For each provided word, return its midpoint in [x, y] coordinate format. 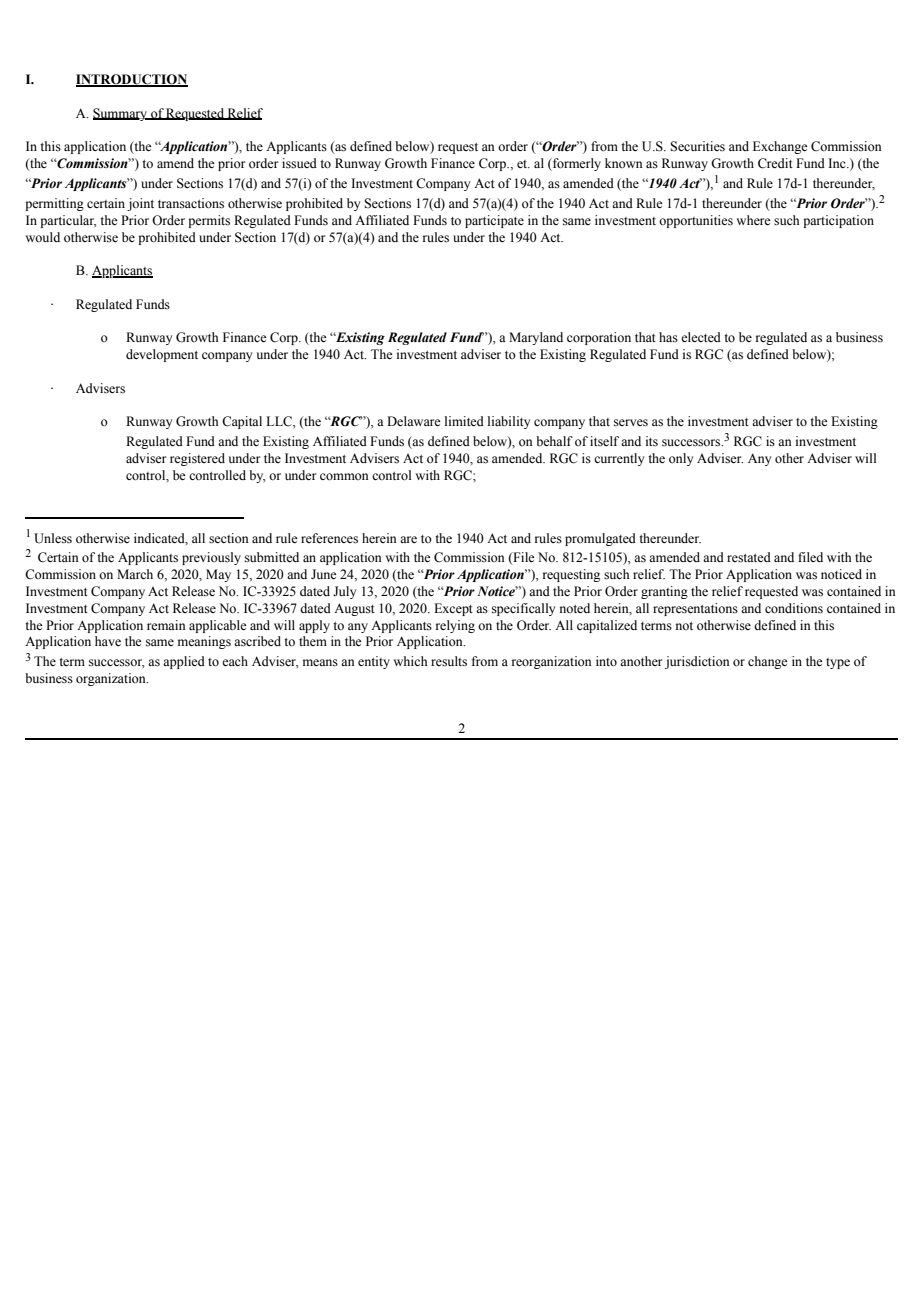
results [449, 661]
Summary [121, 114]
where [753, 220]
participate [494, 221]
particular [68, 221]
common [344, 477]
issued [299, 163]
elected [701, 337]
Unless [53, 538]
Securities [697, 146]
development [162, 355]
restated [749, 557]
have [108, 641]
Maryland [536, 338]
